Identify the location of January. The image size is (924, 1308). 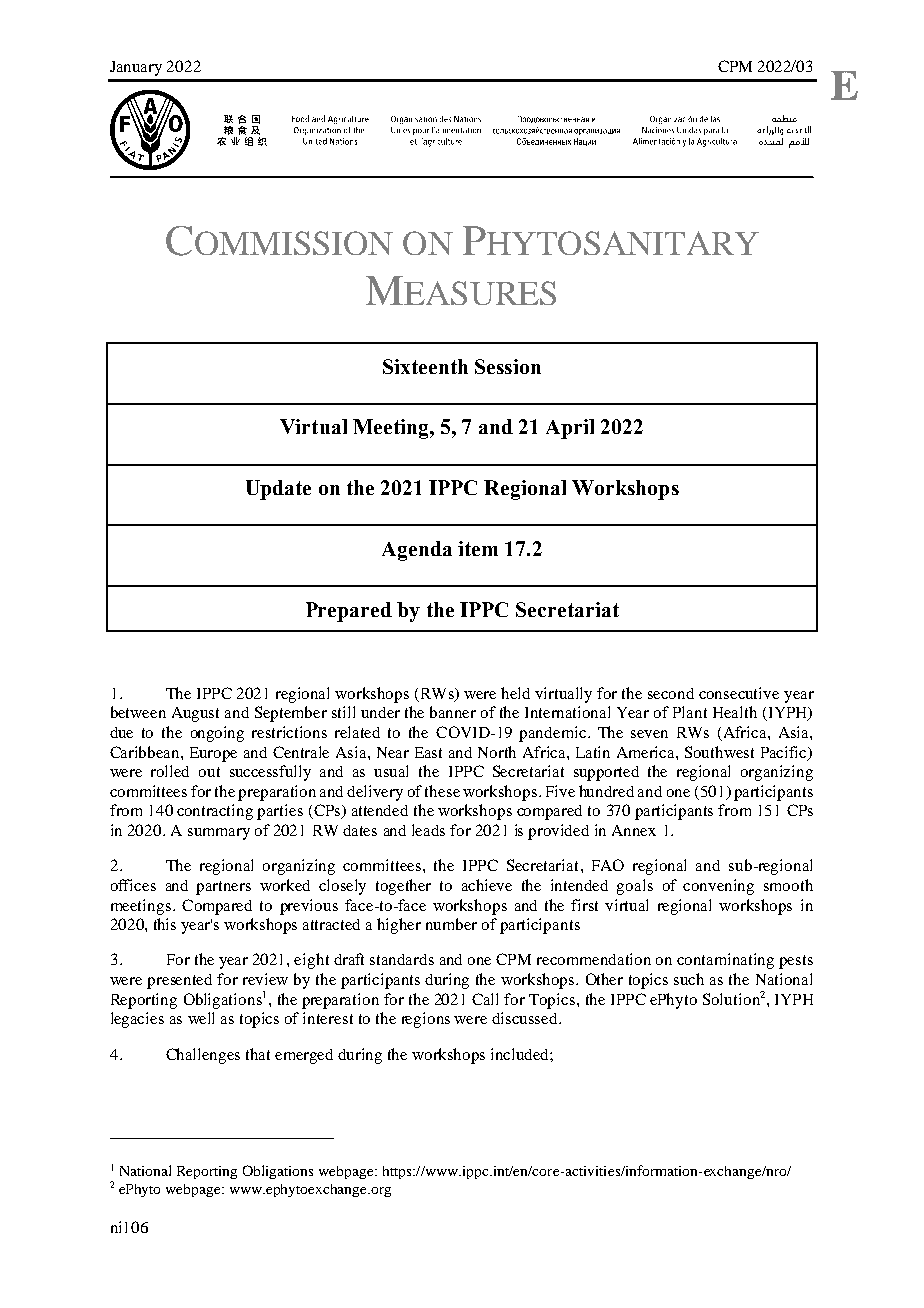
(136, 68).
